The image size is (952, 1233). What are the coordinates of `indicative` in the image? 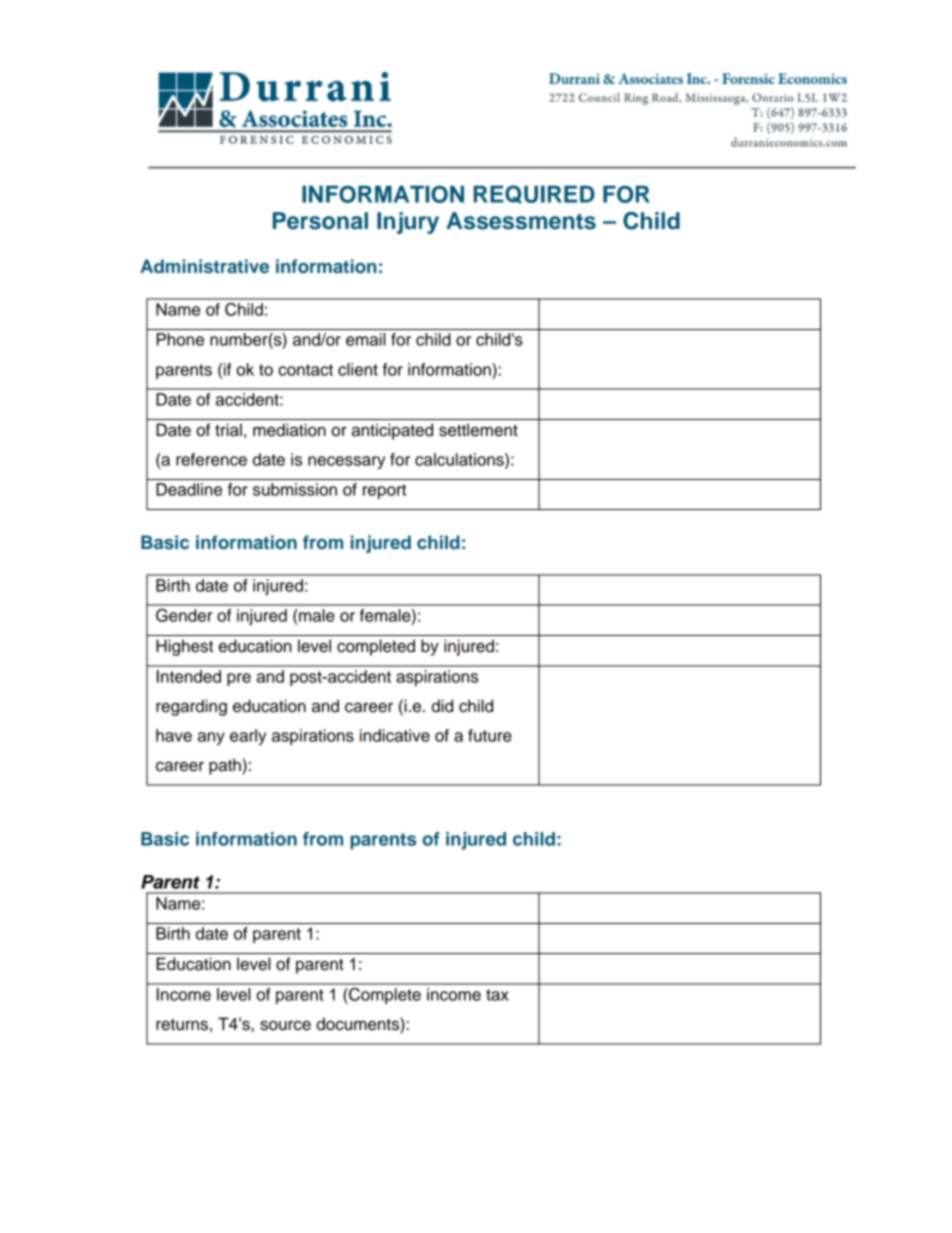 It's located at (395, 735).
